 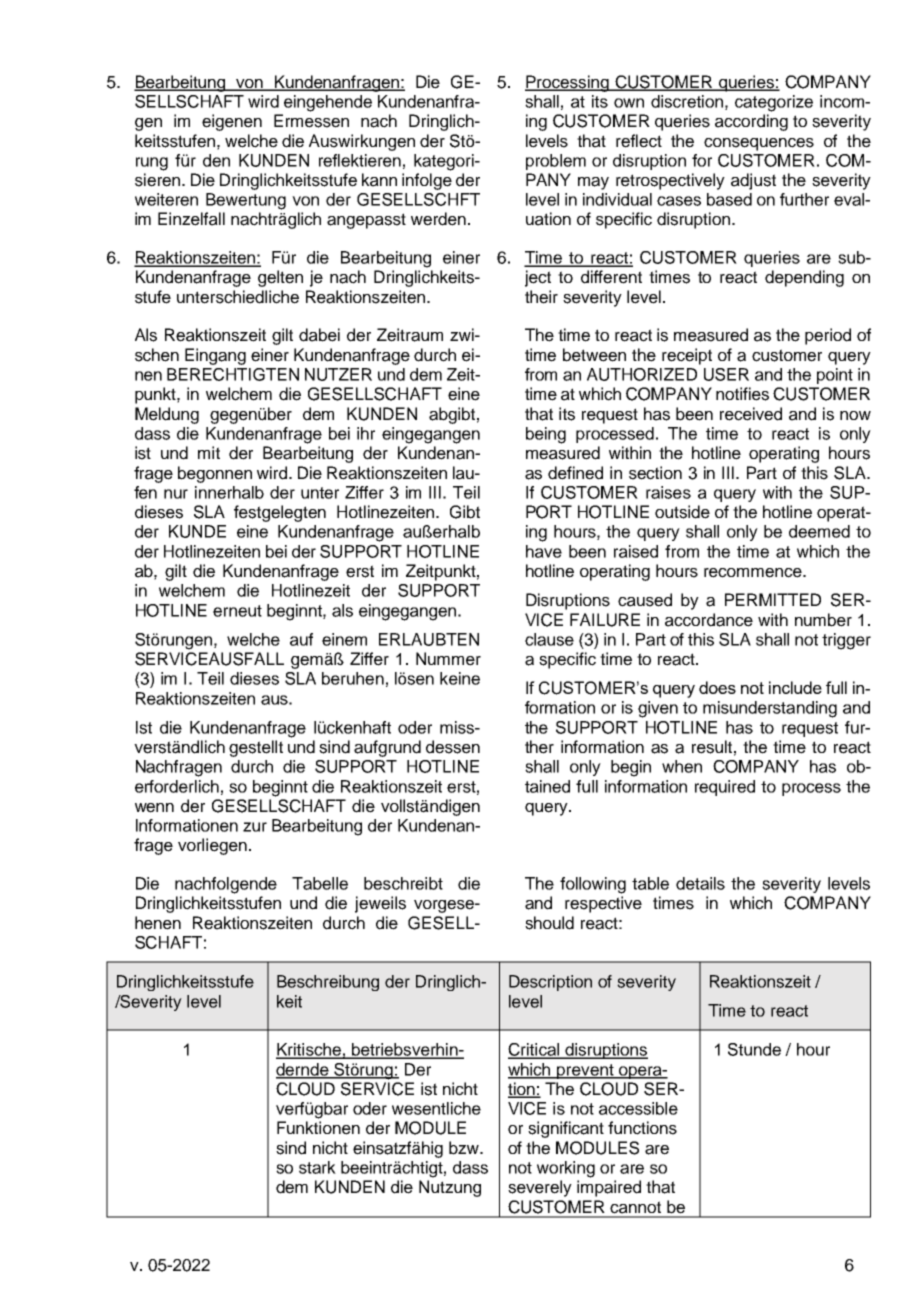 What do you see at coordinates (751, 414) in the image?
I see `received` at bounding box center [751, 414].
